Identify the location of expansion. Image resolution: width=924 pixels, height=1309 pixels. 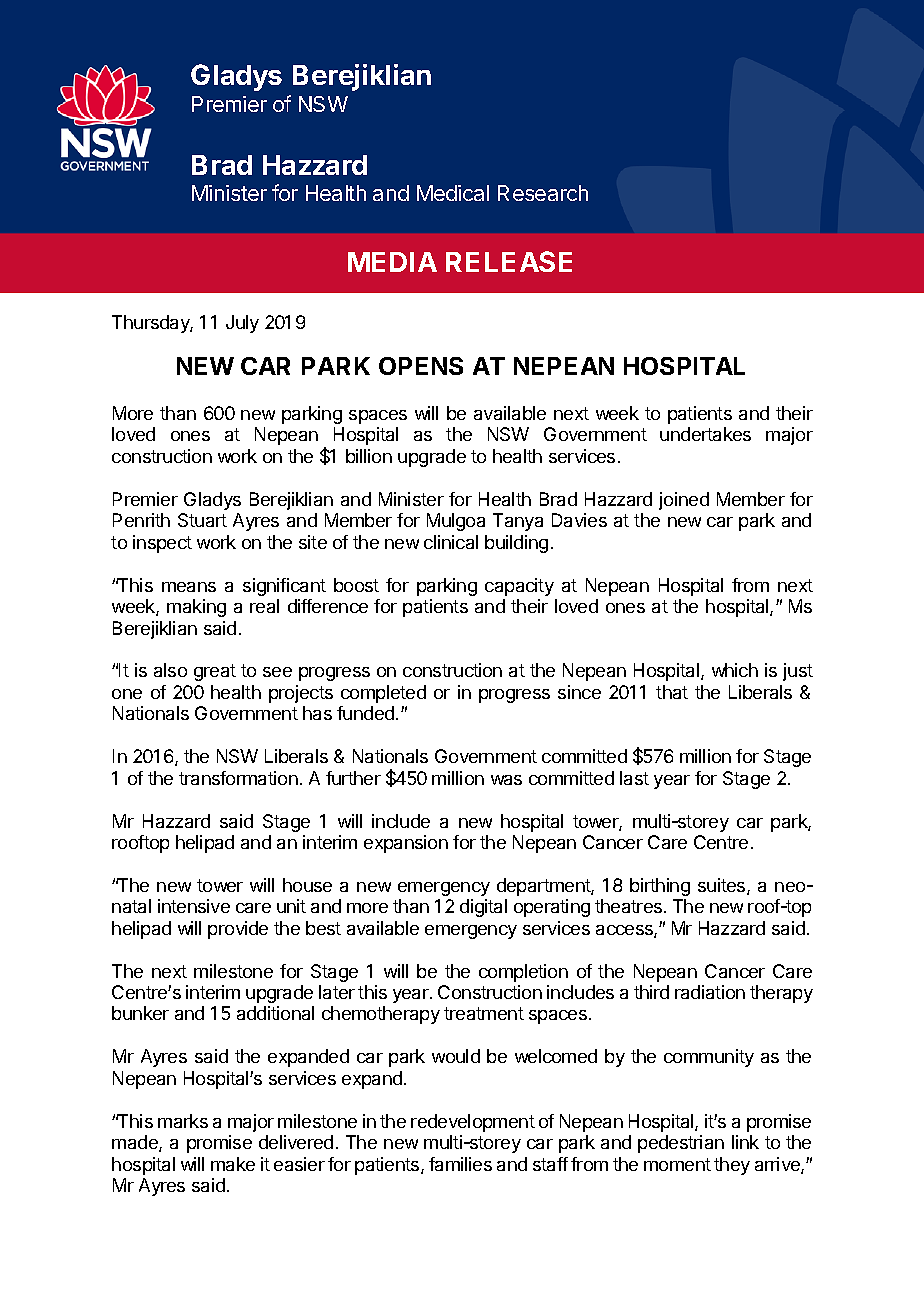
(406, 844).
